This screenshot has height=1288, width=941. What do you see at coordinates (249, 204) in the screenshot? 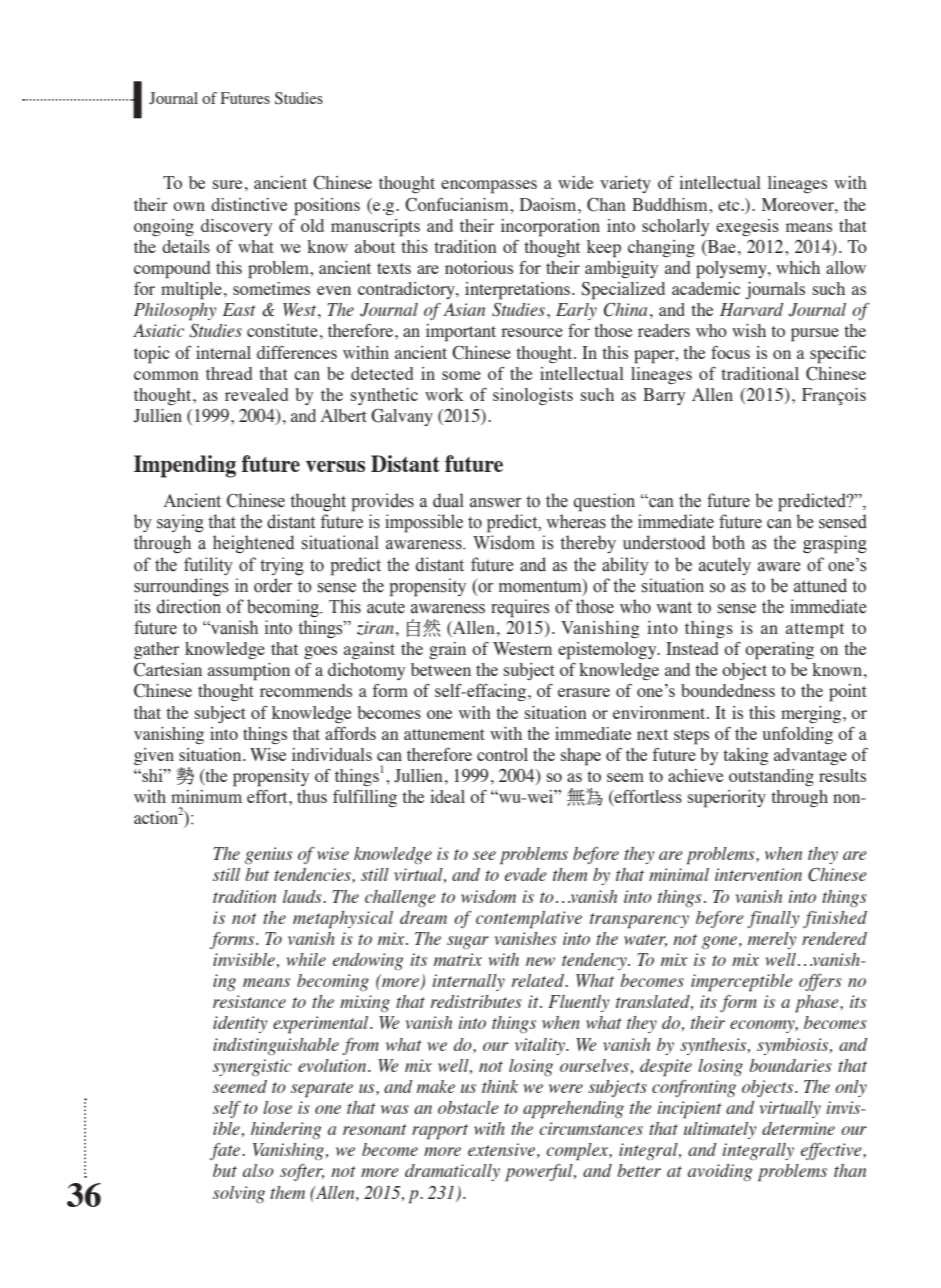
I see `distinctive` at bounding box center [249, 204].
